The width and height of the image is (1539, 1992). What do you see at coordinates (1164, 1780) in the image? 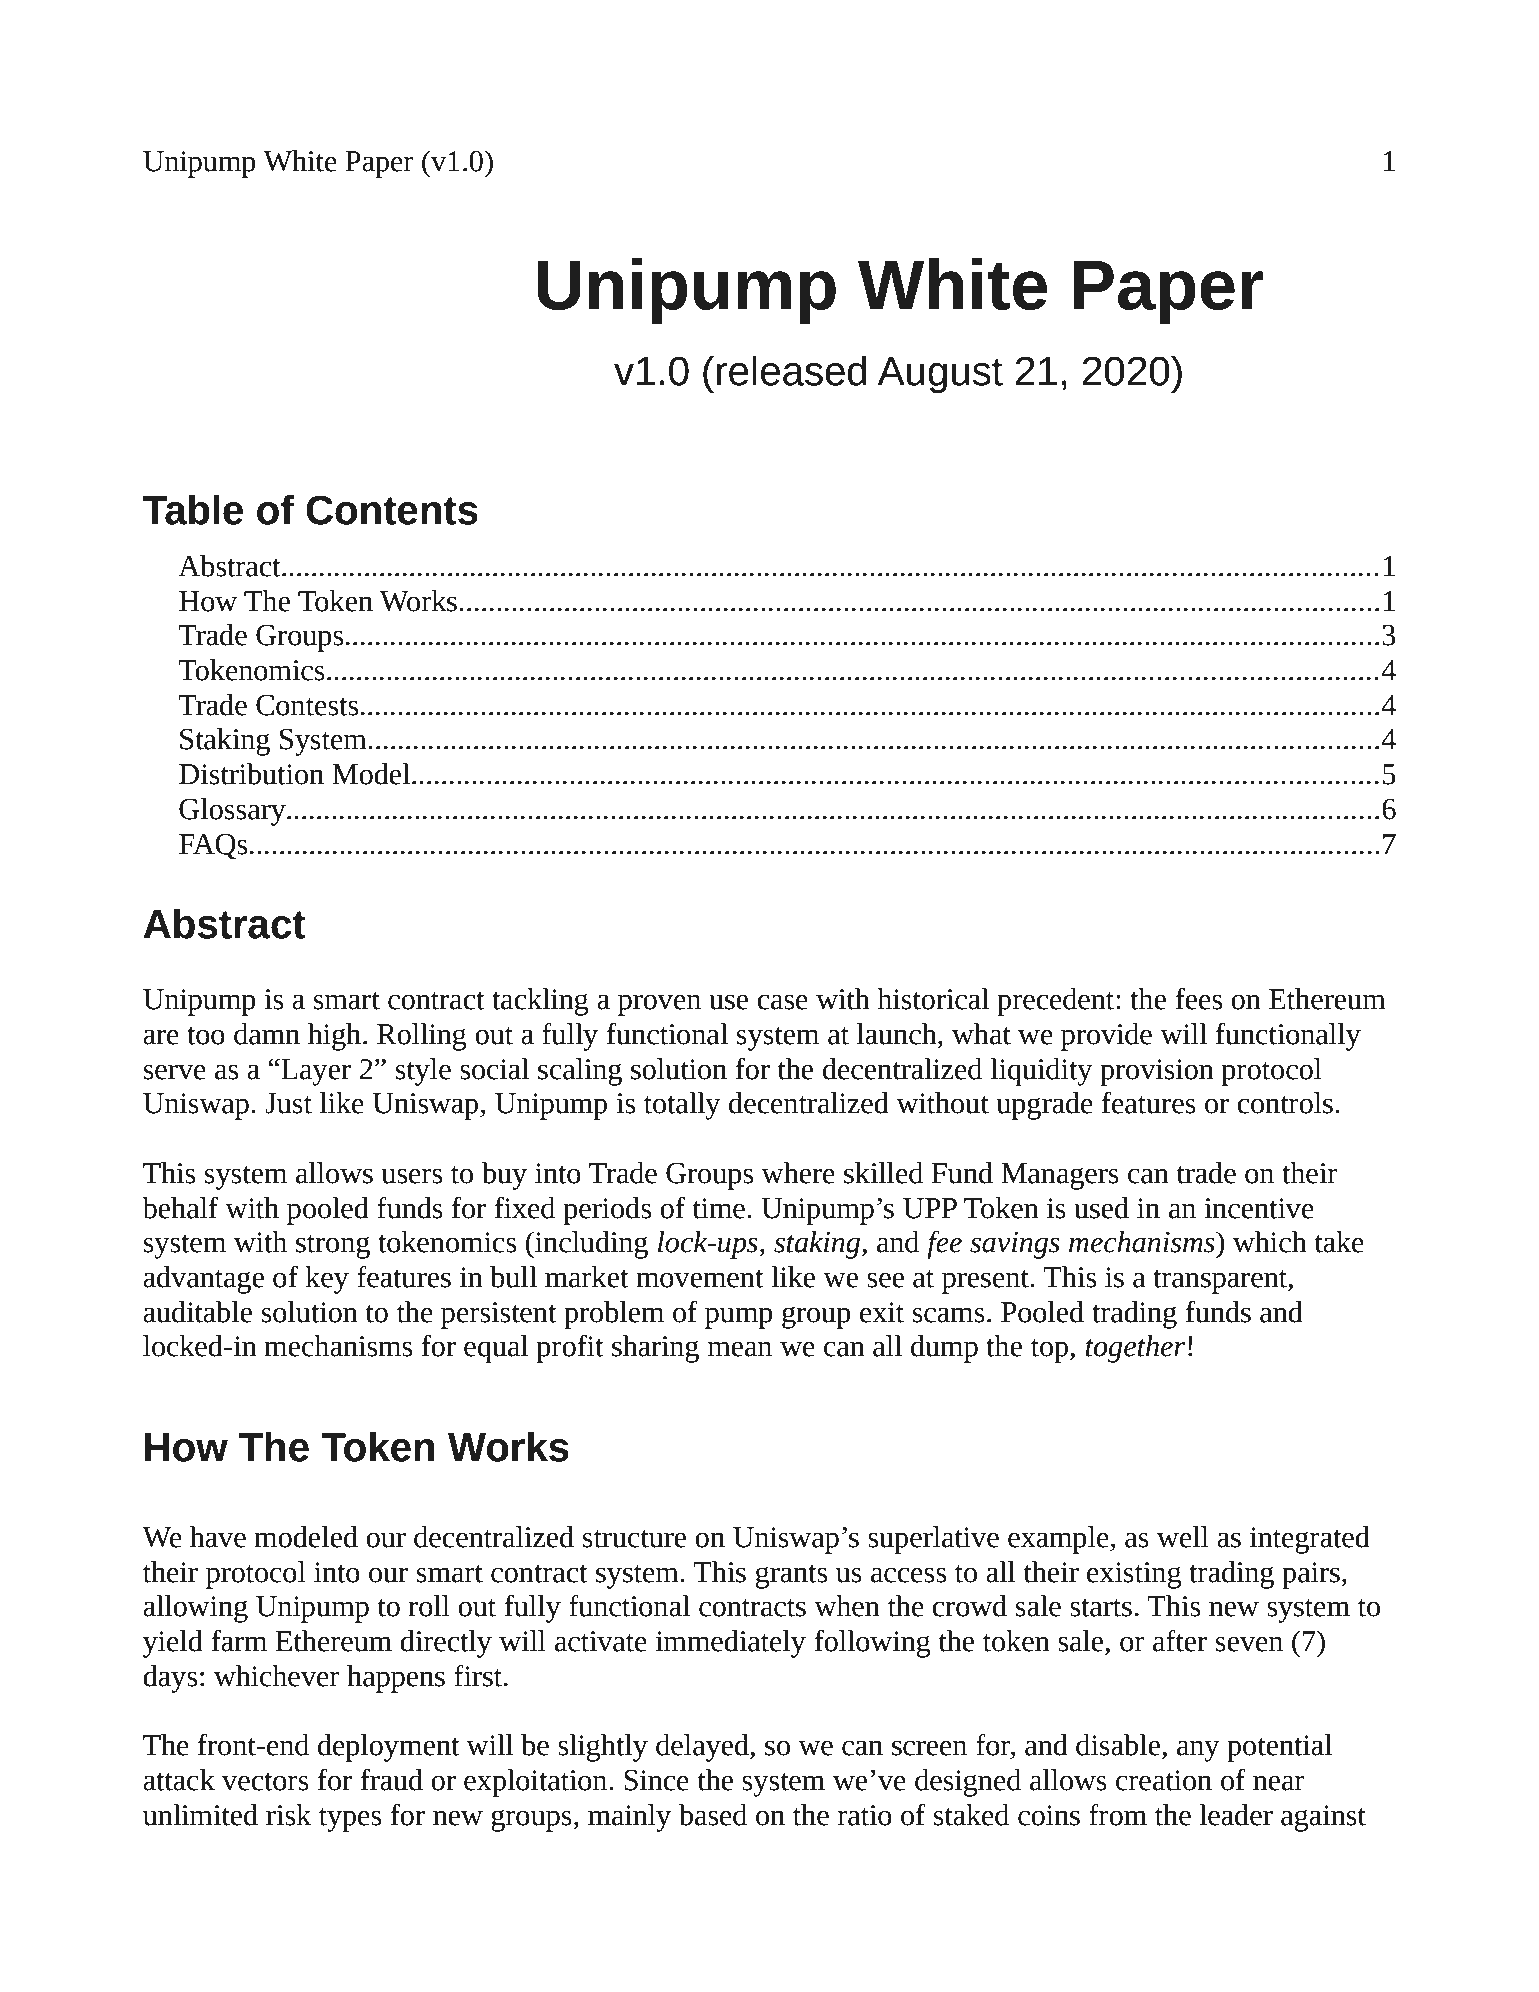
I see `creation` at bounding box center [1164, 1780].
